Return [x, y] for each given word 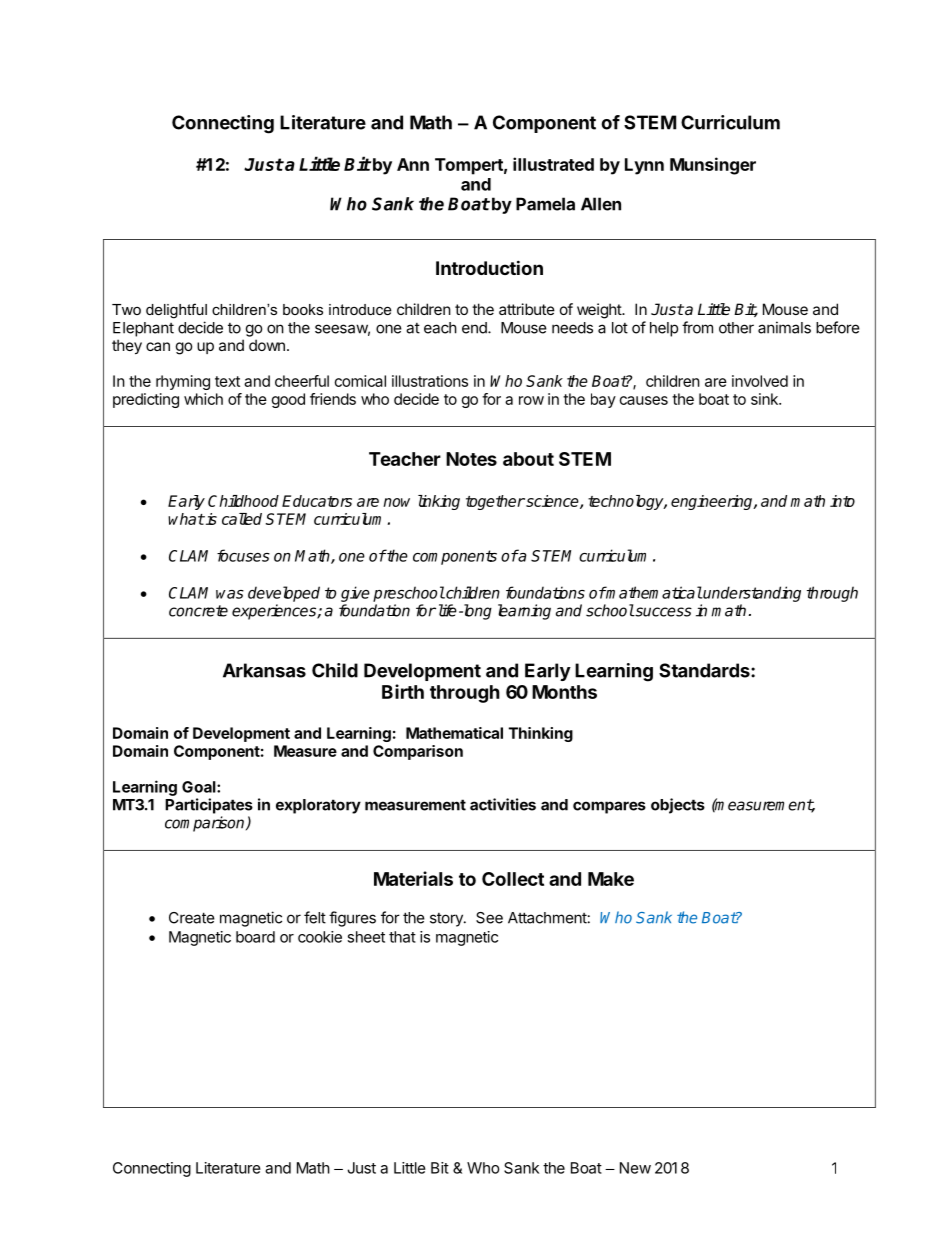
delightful [176, 311]
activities [503, 804]
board [255, 937]
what [186, 519]
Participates [209, 806]
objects [678, 806]
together [495, 502]
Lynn [644, 166]
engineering [713, 502]
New [635, 1168]
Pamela [545, 204]
